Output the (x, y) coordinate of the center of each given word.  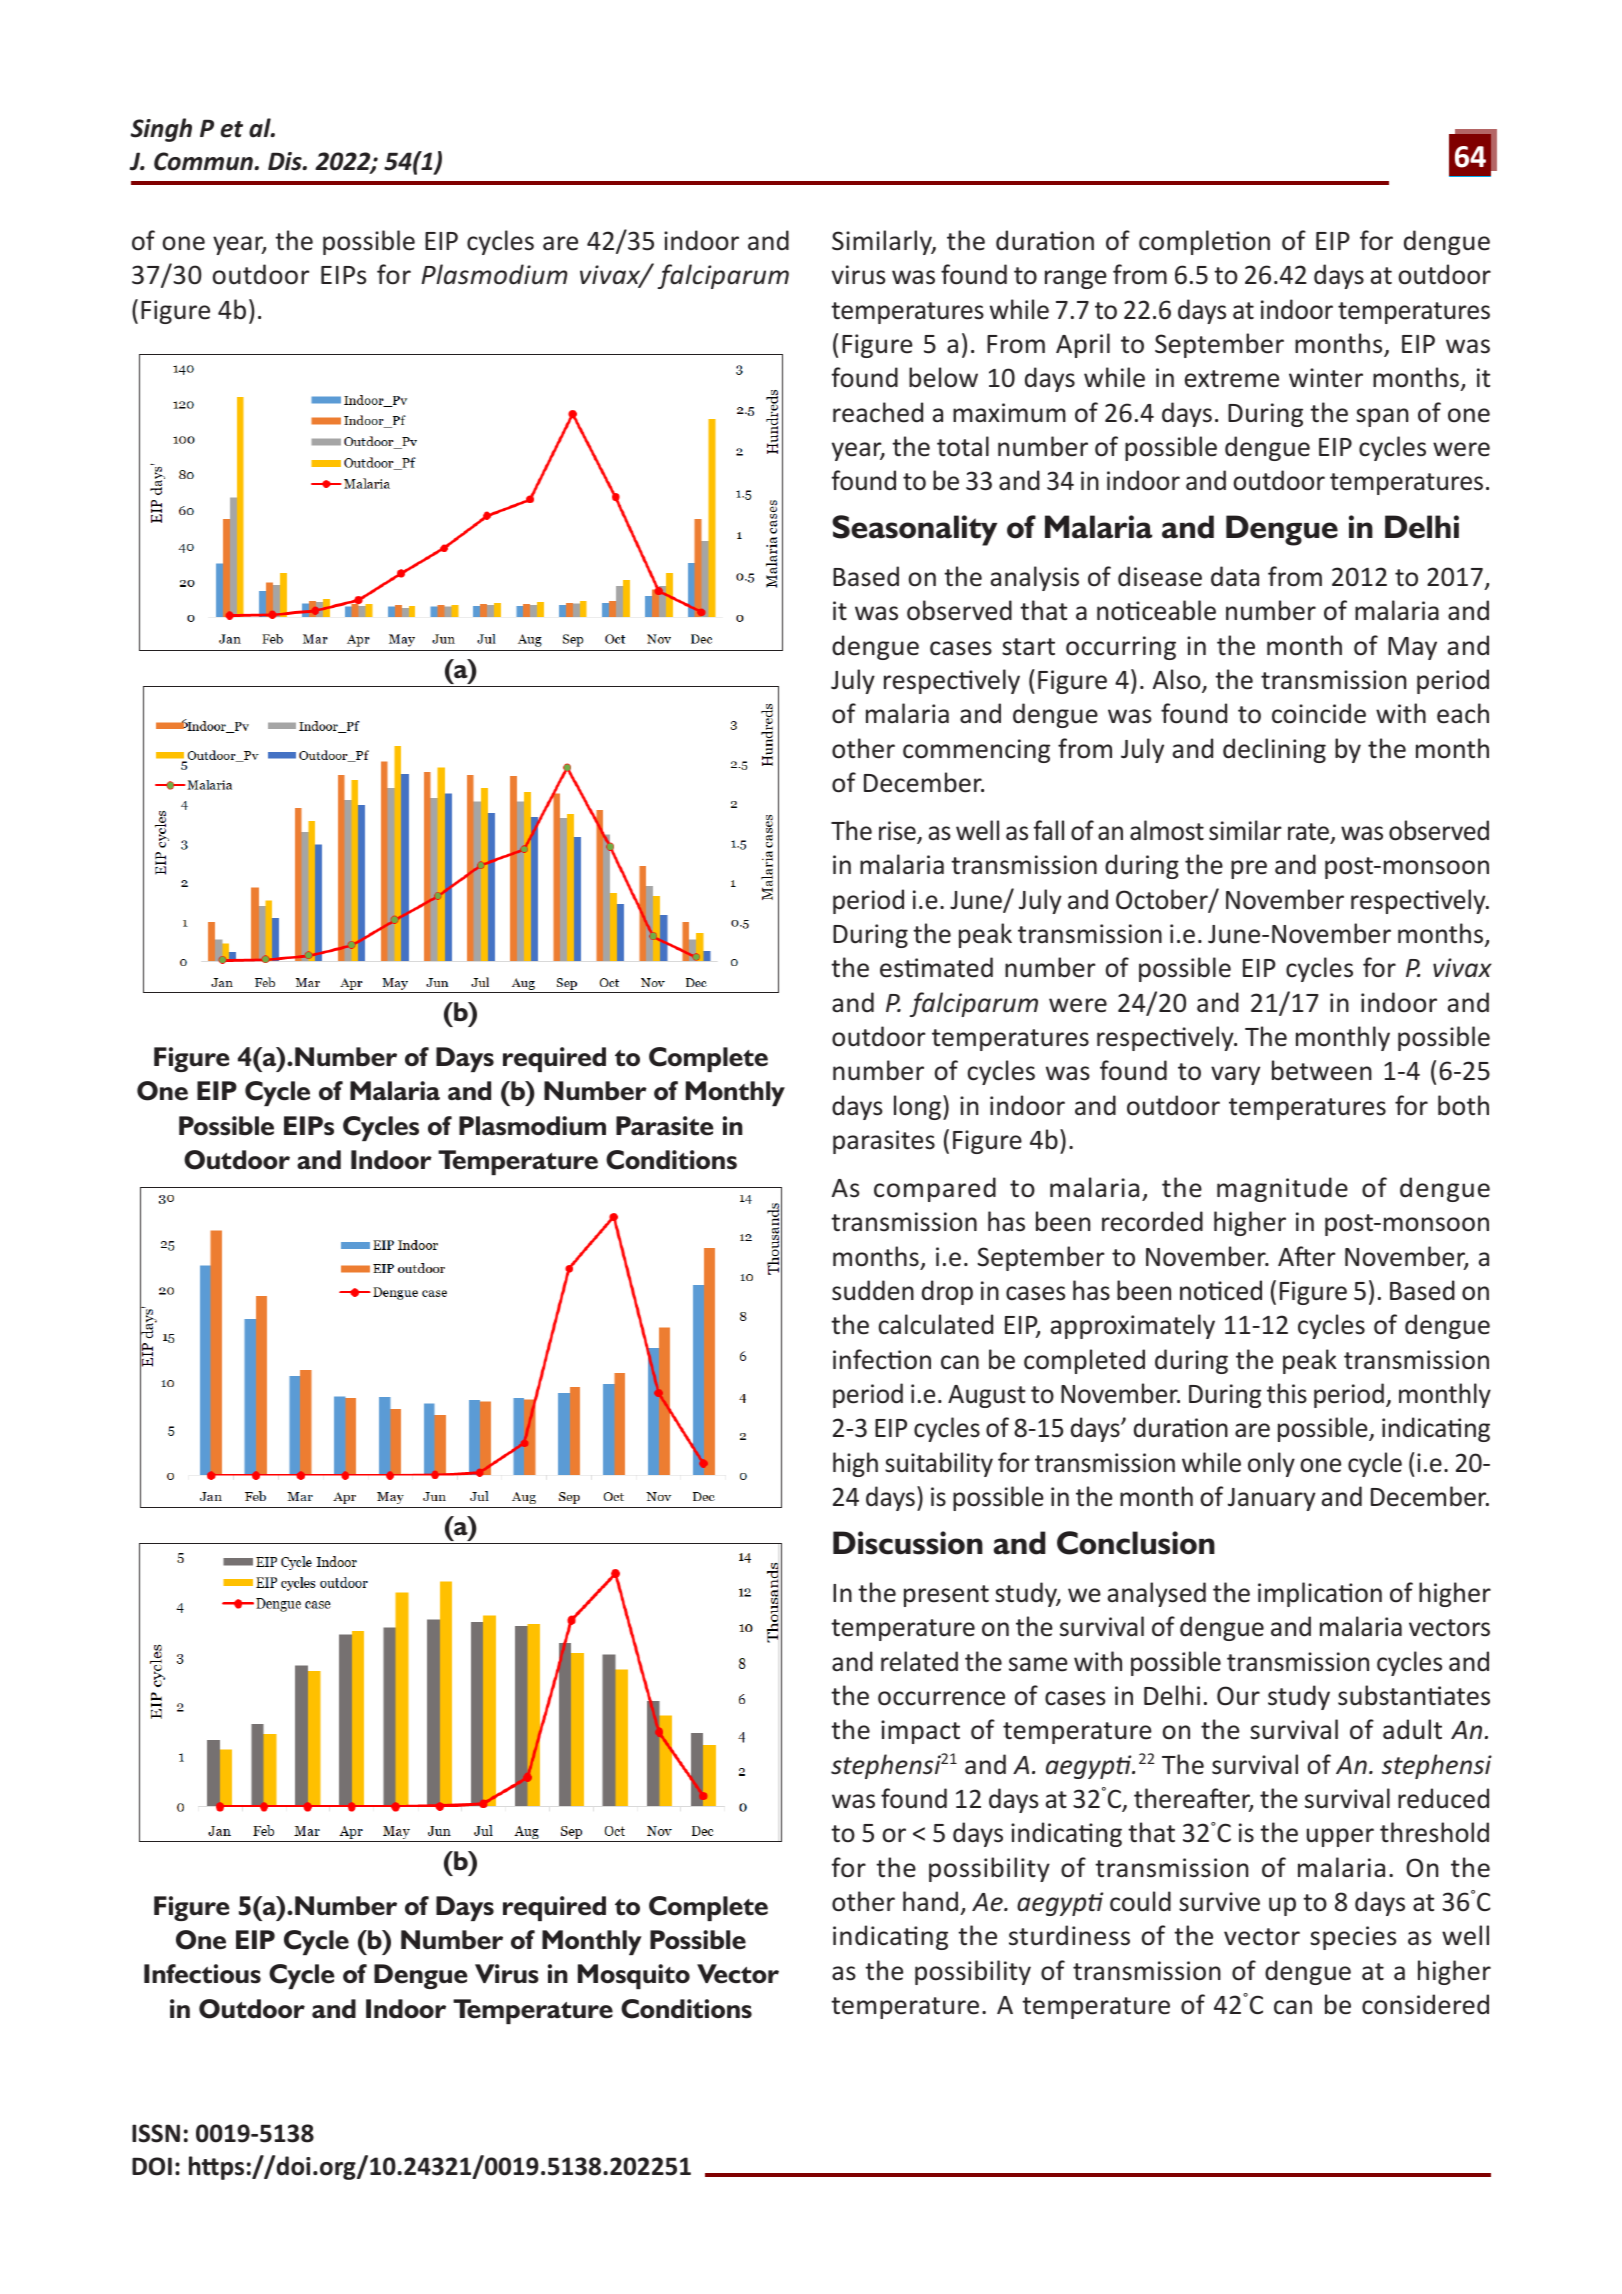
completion (1204, 242)
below (943, 377)
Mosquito (634, 1976)
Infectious (202, 1974)
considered (1425, 2004)
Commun (204, 161)
